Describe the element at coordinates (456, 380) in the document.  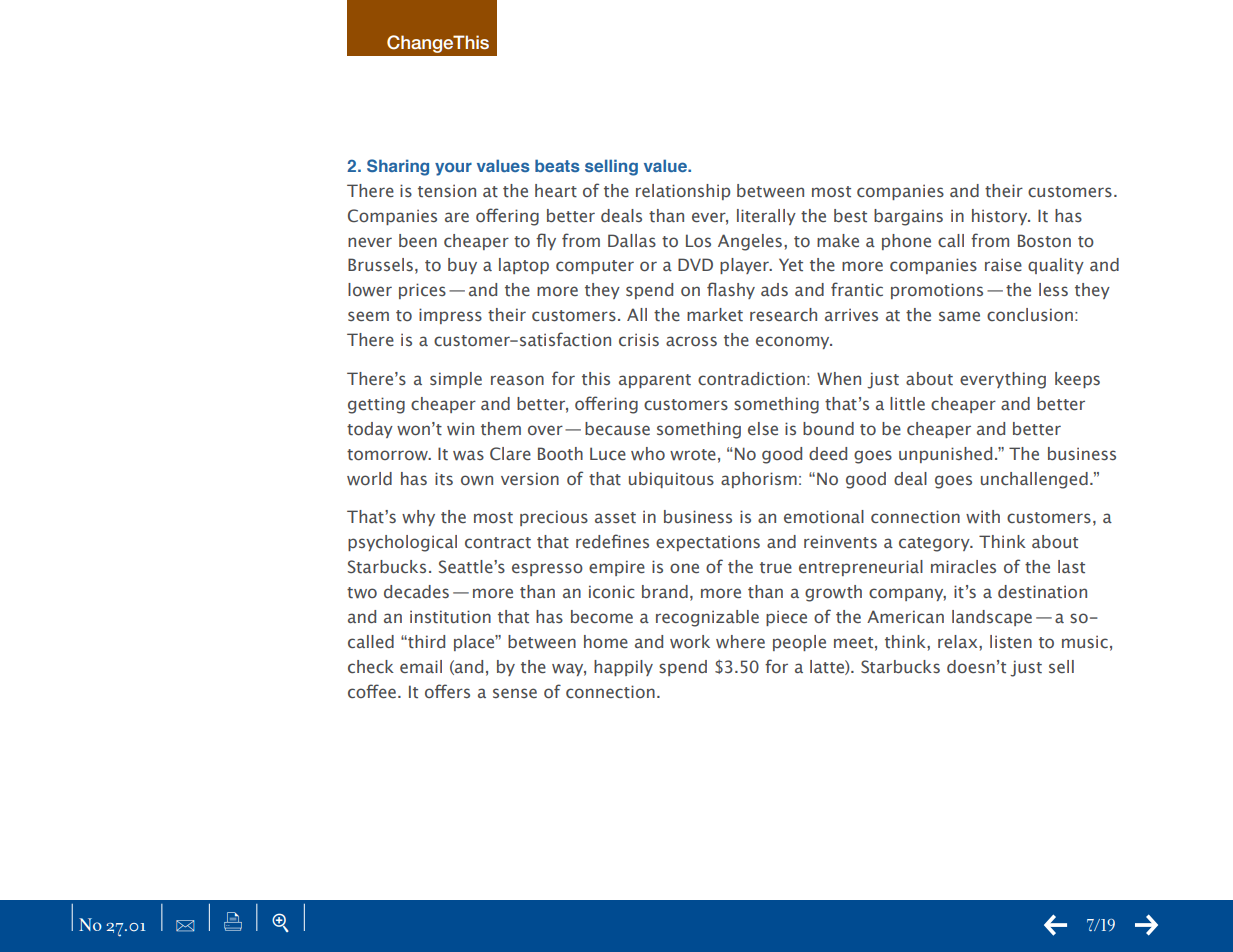
I see `simple` at that location.
